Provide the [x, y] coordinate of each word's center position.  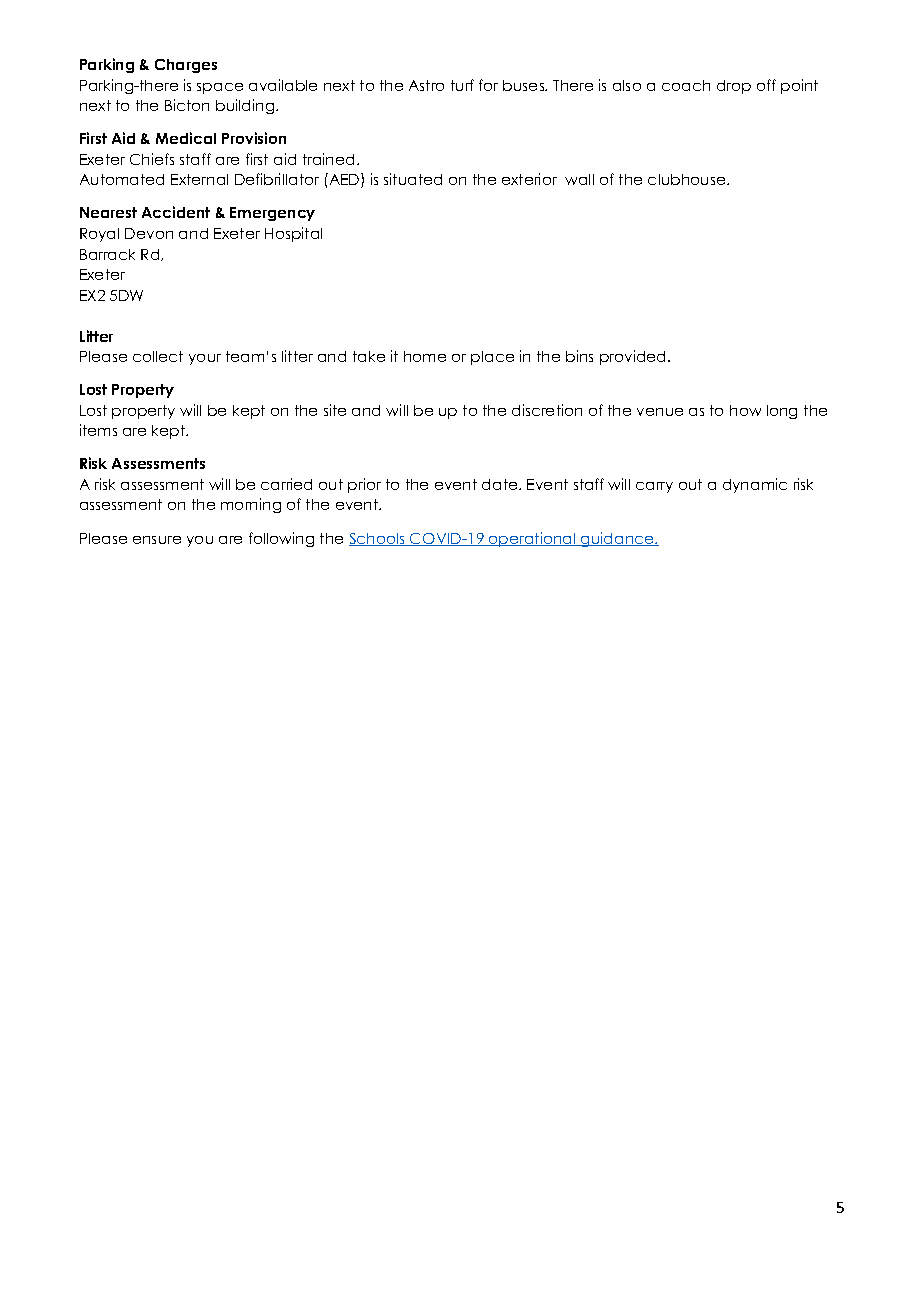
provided [634, 357]
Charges [186, 66]
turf [462, 85]
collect [158, 356]
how [745, 410]
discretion [547, 410]
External [199, 179]
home [425, 356]
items [98, 430]
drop [734, 87]
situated [413, 179]
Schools [378, 539]
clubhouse [688, 179]
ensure [157, 540]
